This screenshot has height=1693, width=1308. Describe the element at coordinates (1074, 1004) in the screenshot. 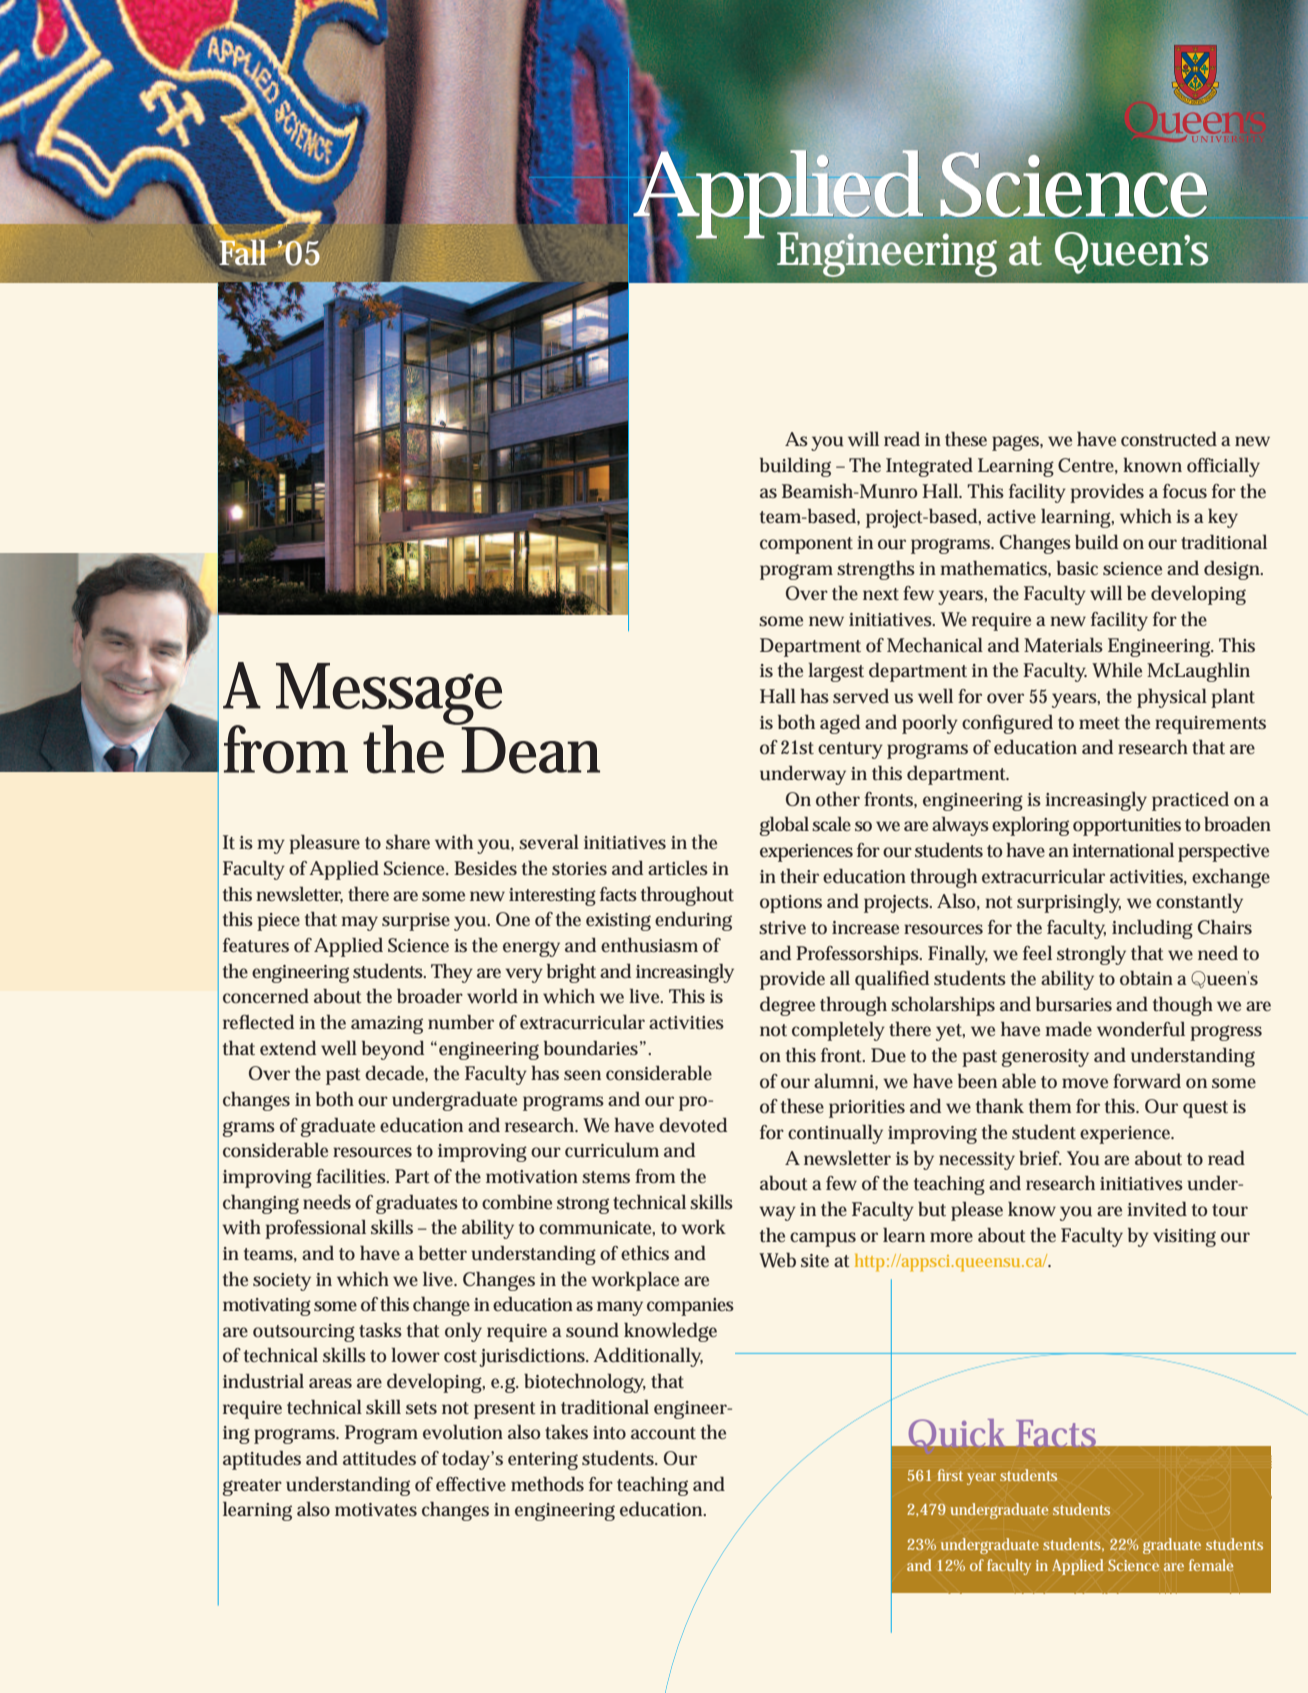

I see `bursaries` at that location.
